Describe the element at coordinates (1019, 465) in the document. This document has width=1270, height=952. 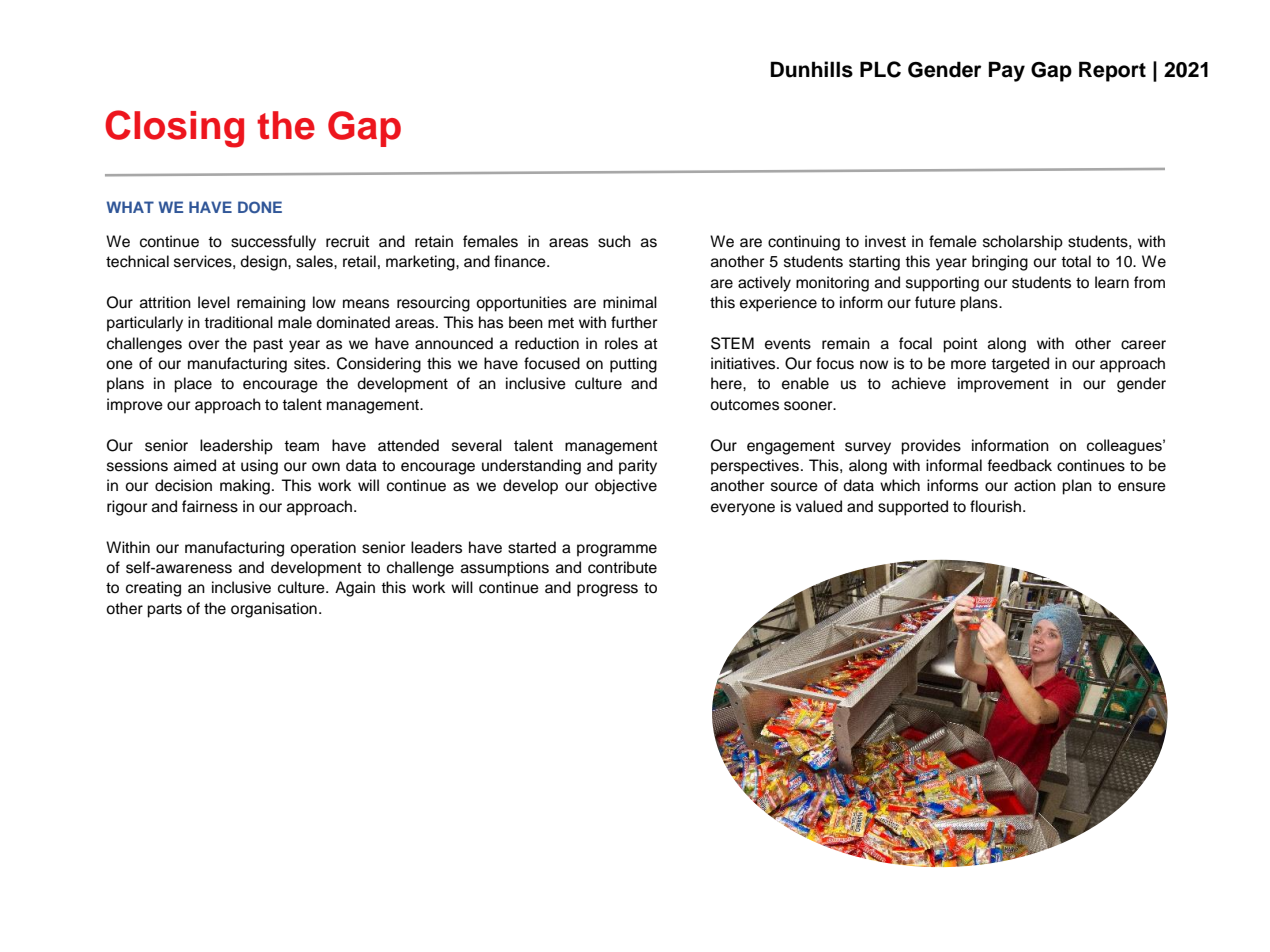
I see `feedback` at that location.
